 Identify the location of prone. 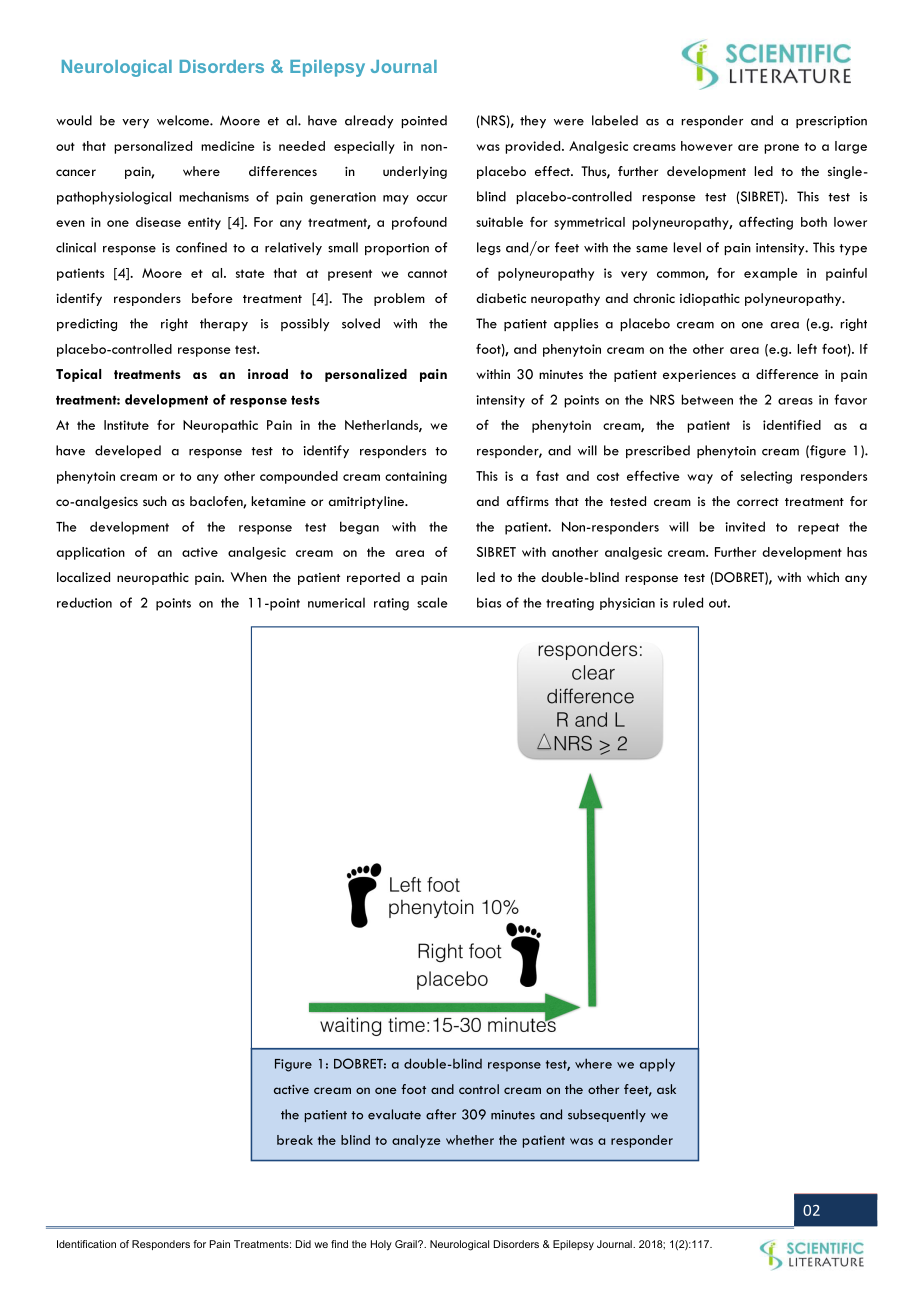
(781, 149).
